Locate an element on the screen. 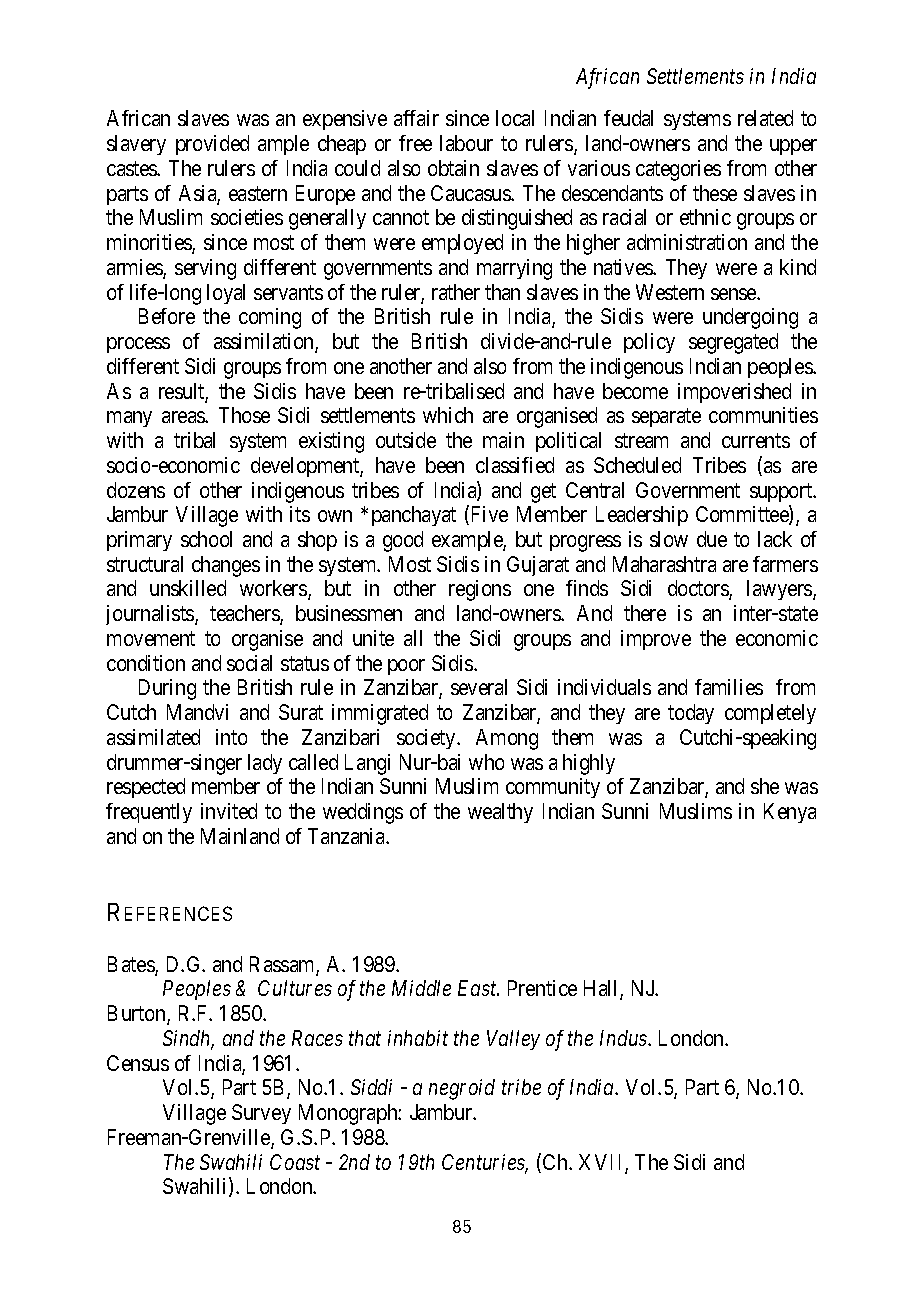  invited is located at coordinates (229, 811).
